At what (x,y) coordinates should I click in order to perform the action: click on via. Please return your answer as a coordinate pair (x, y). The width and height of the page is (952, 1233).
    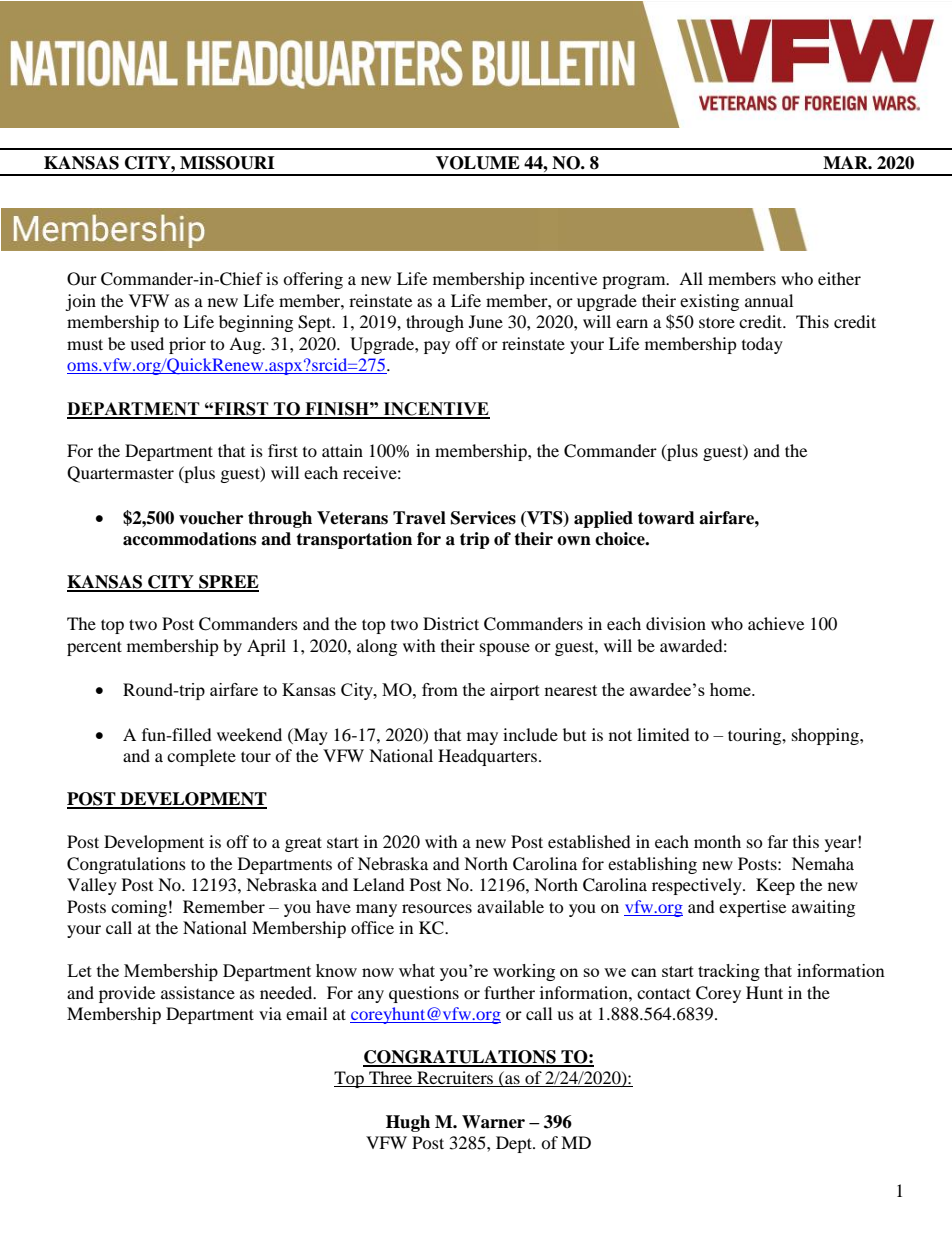
    Looking at the image, I should click on (270, 1013).
